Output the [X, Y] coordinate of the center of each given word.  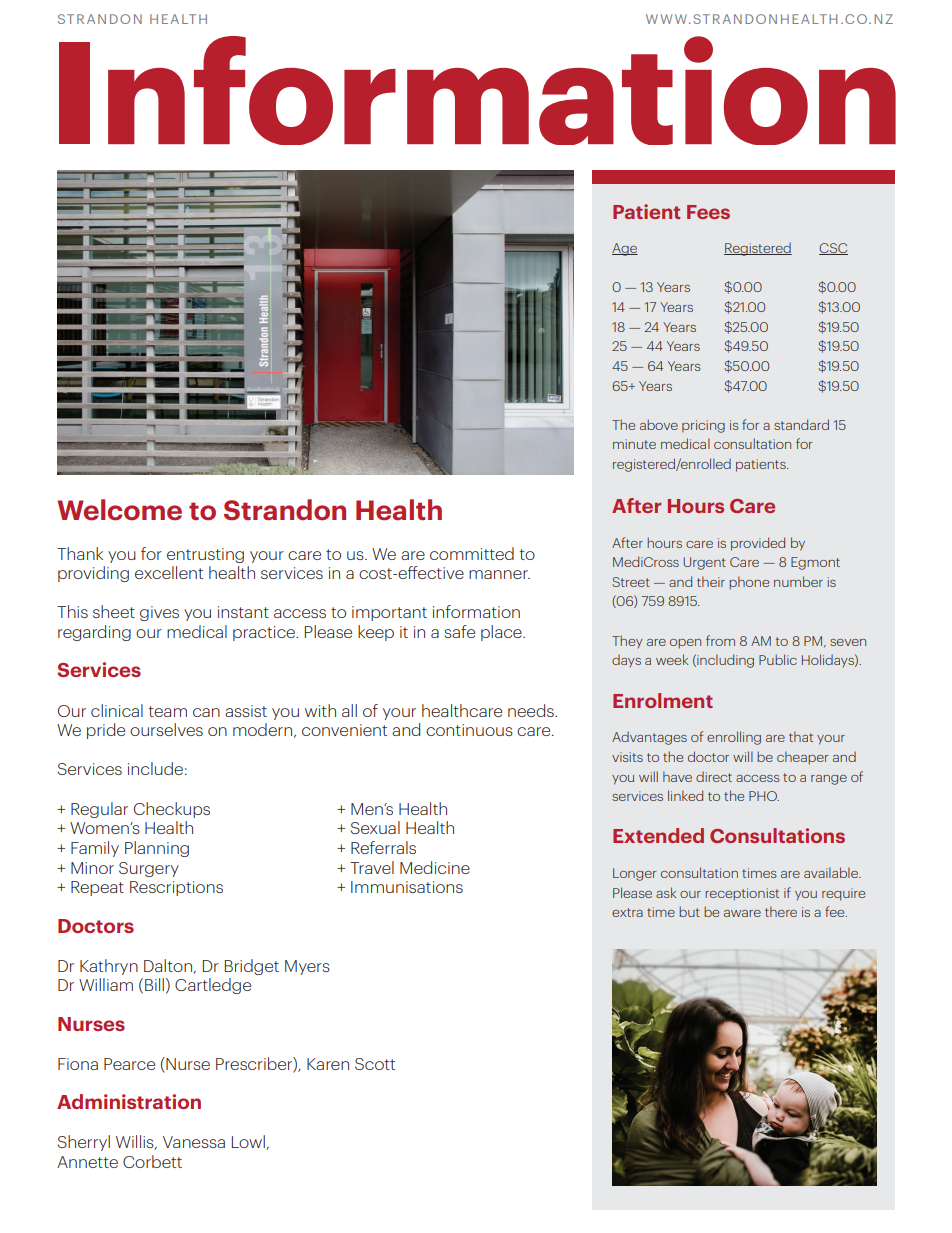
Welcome [119, 510]
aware [742, 913]
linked [685, 795]
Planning [157, 849]
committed [472, 553]
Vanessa [194, 1142]
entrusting [205, 555]
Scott [375, 1064]
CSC [833, 249]
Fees [708, 212]
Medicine [435, 867]
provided [758, 544]
